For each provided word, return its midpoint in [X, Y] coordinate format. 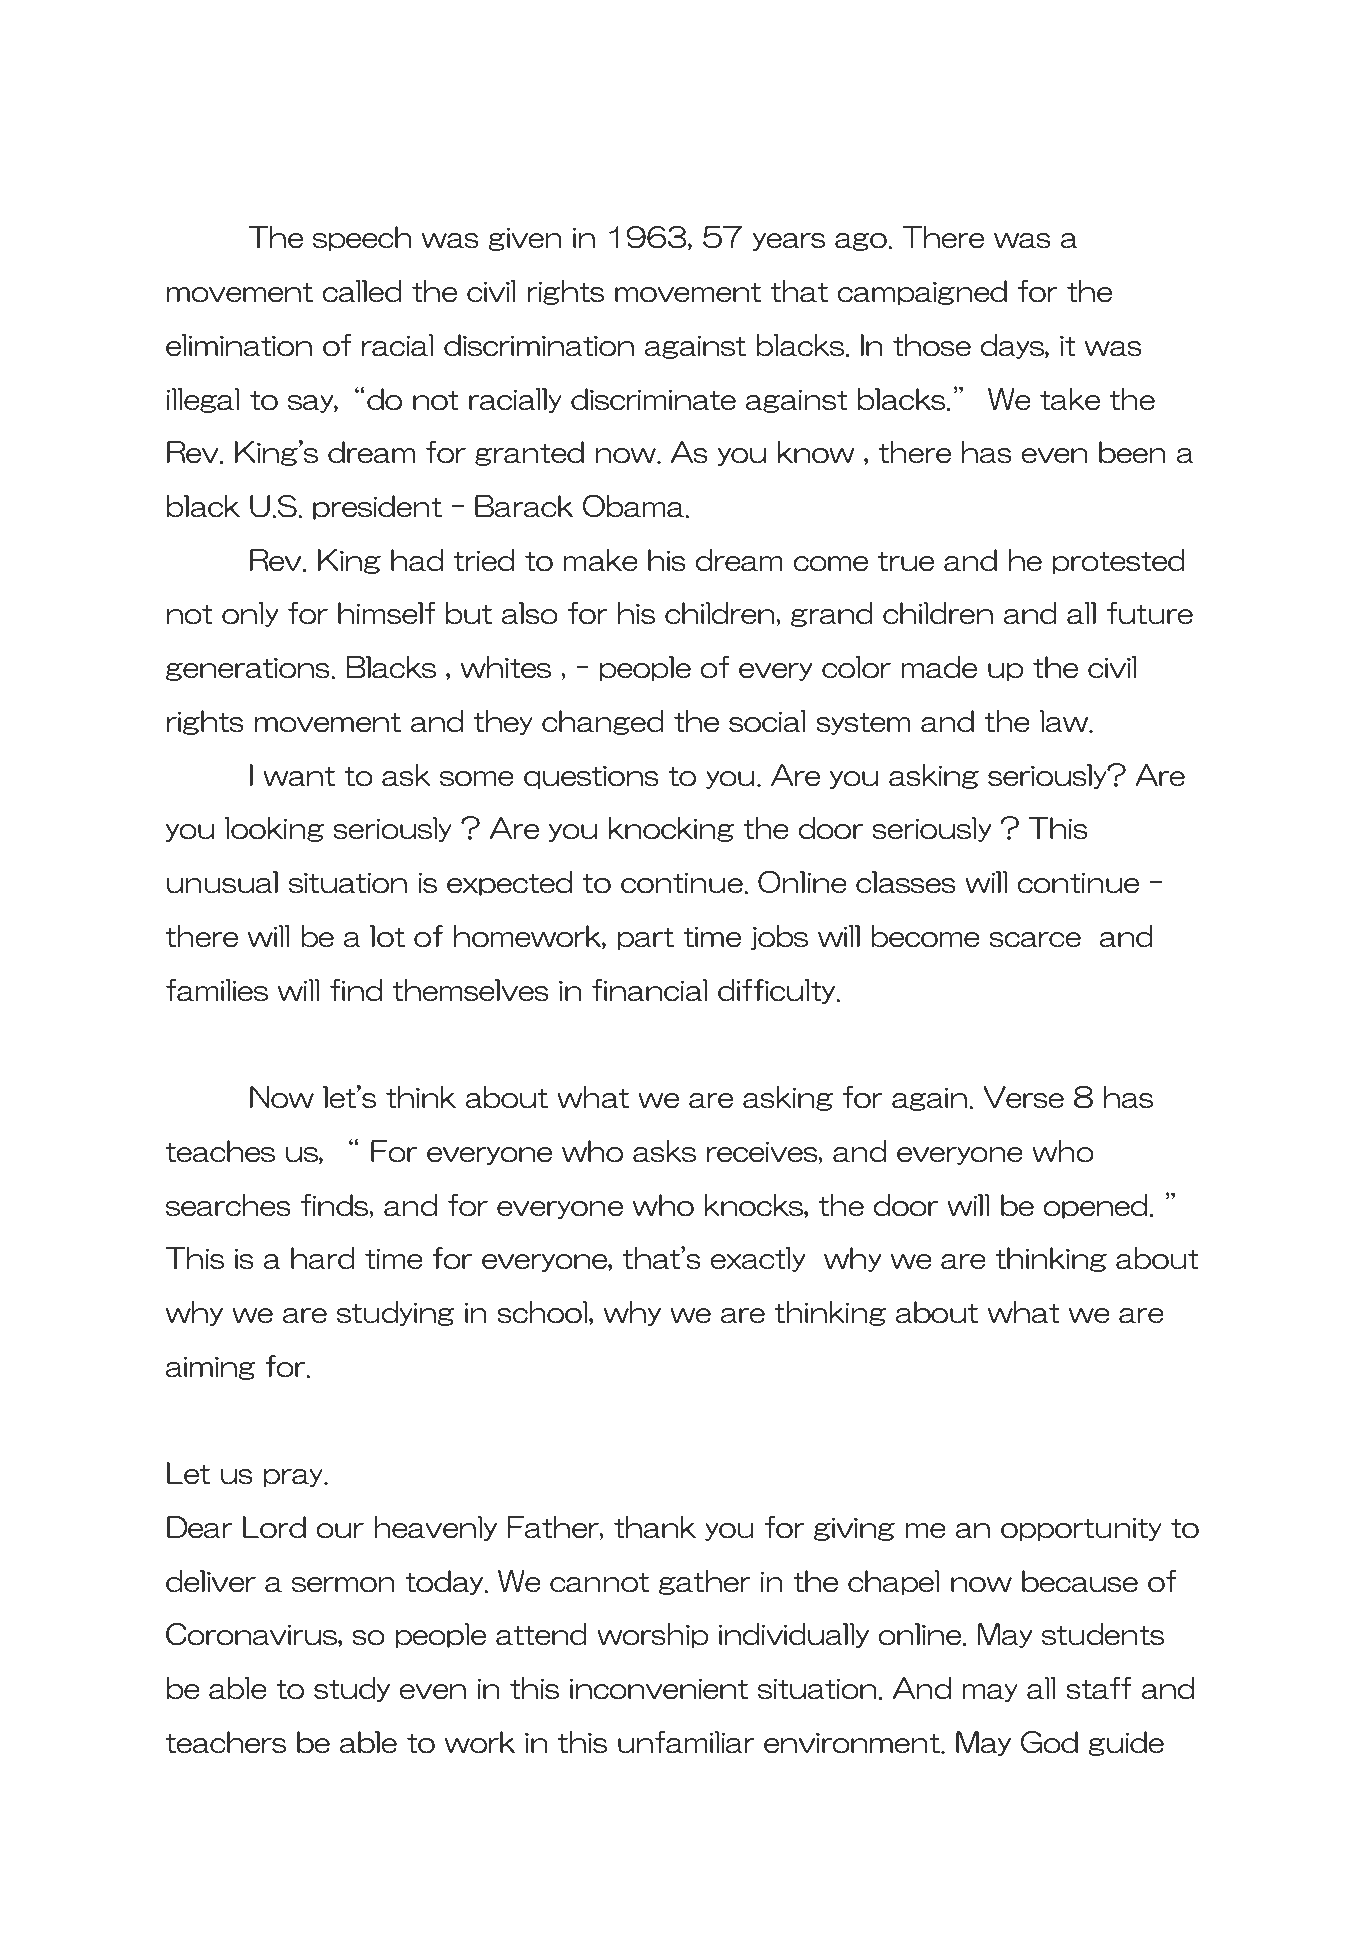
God [1049, 1742]
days [1013, 346]
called [362, 291]
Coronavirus [252, 1635]
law [1065, 721]
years [789, 242]
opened [1095, 1206]
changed [603, 722]
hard [323, 1258]
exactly [757, 1259]
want [299, 777]
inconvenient [659, 1689]
